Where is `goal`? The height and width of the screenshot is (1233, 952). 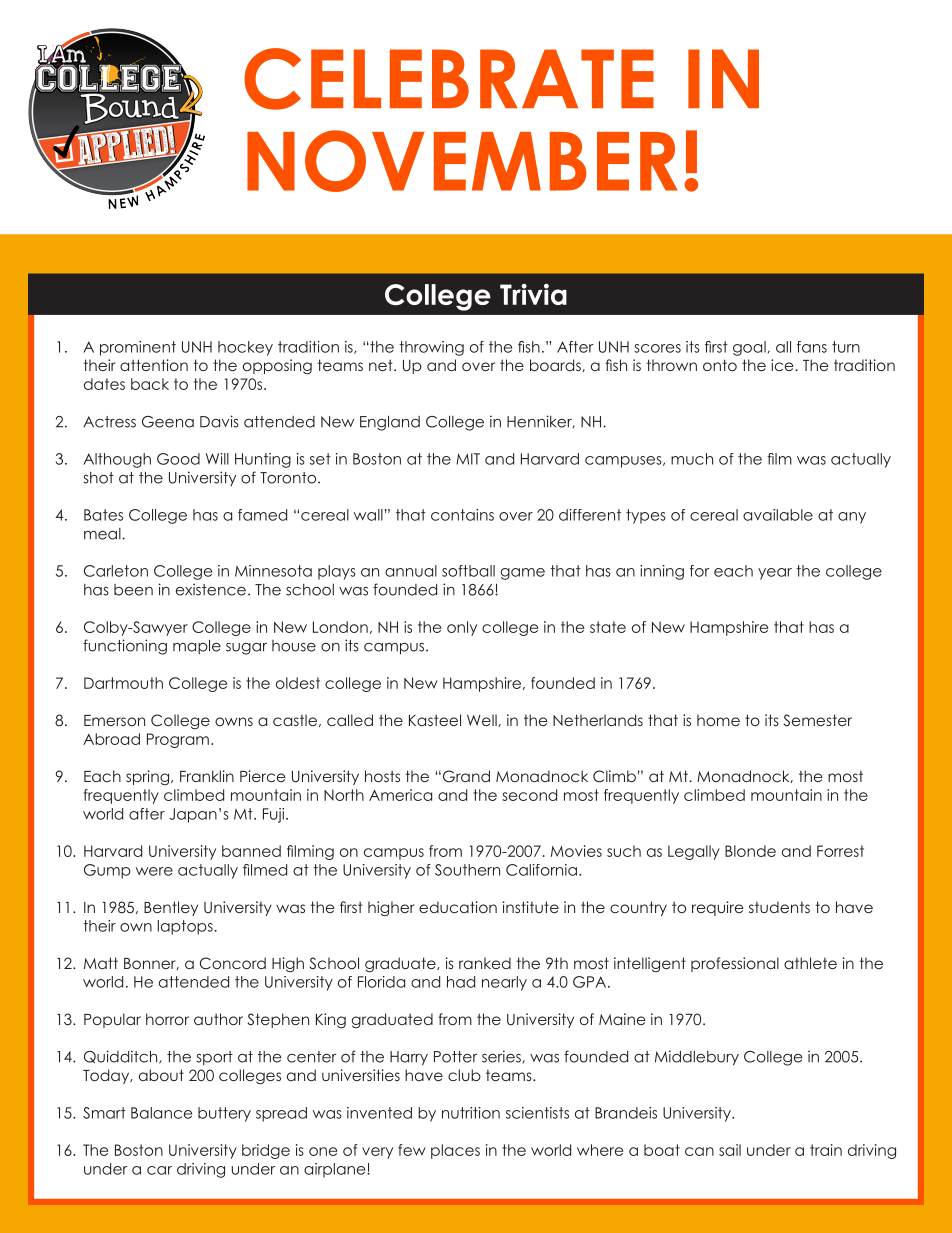 goal is located at coordinates (750, 348).
